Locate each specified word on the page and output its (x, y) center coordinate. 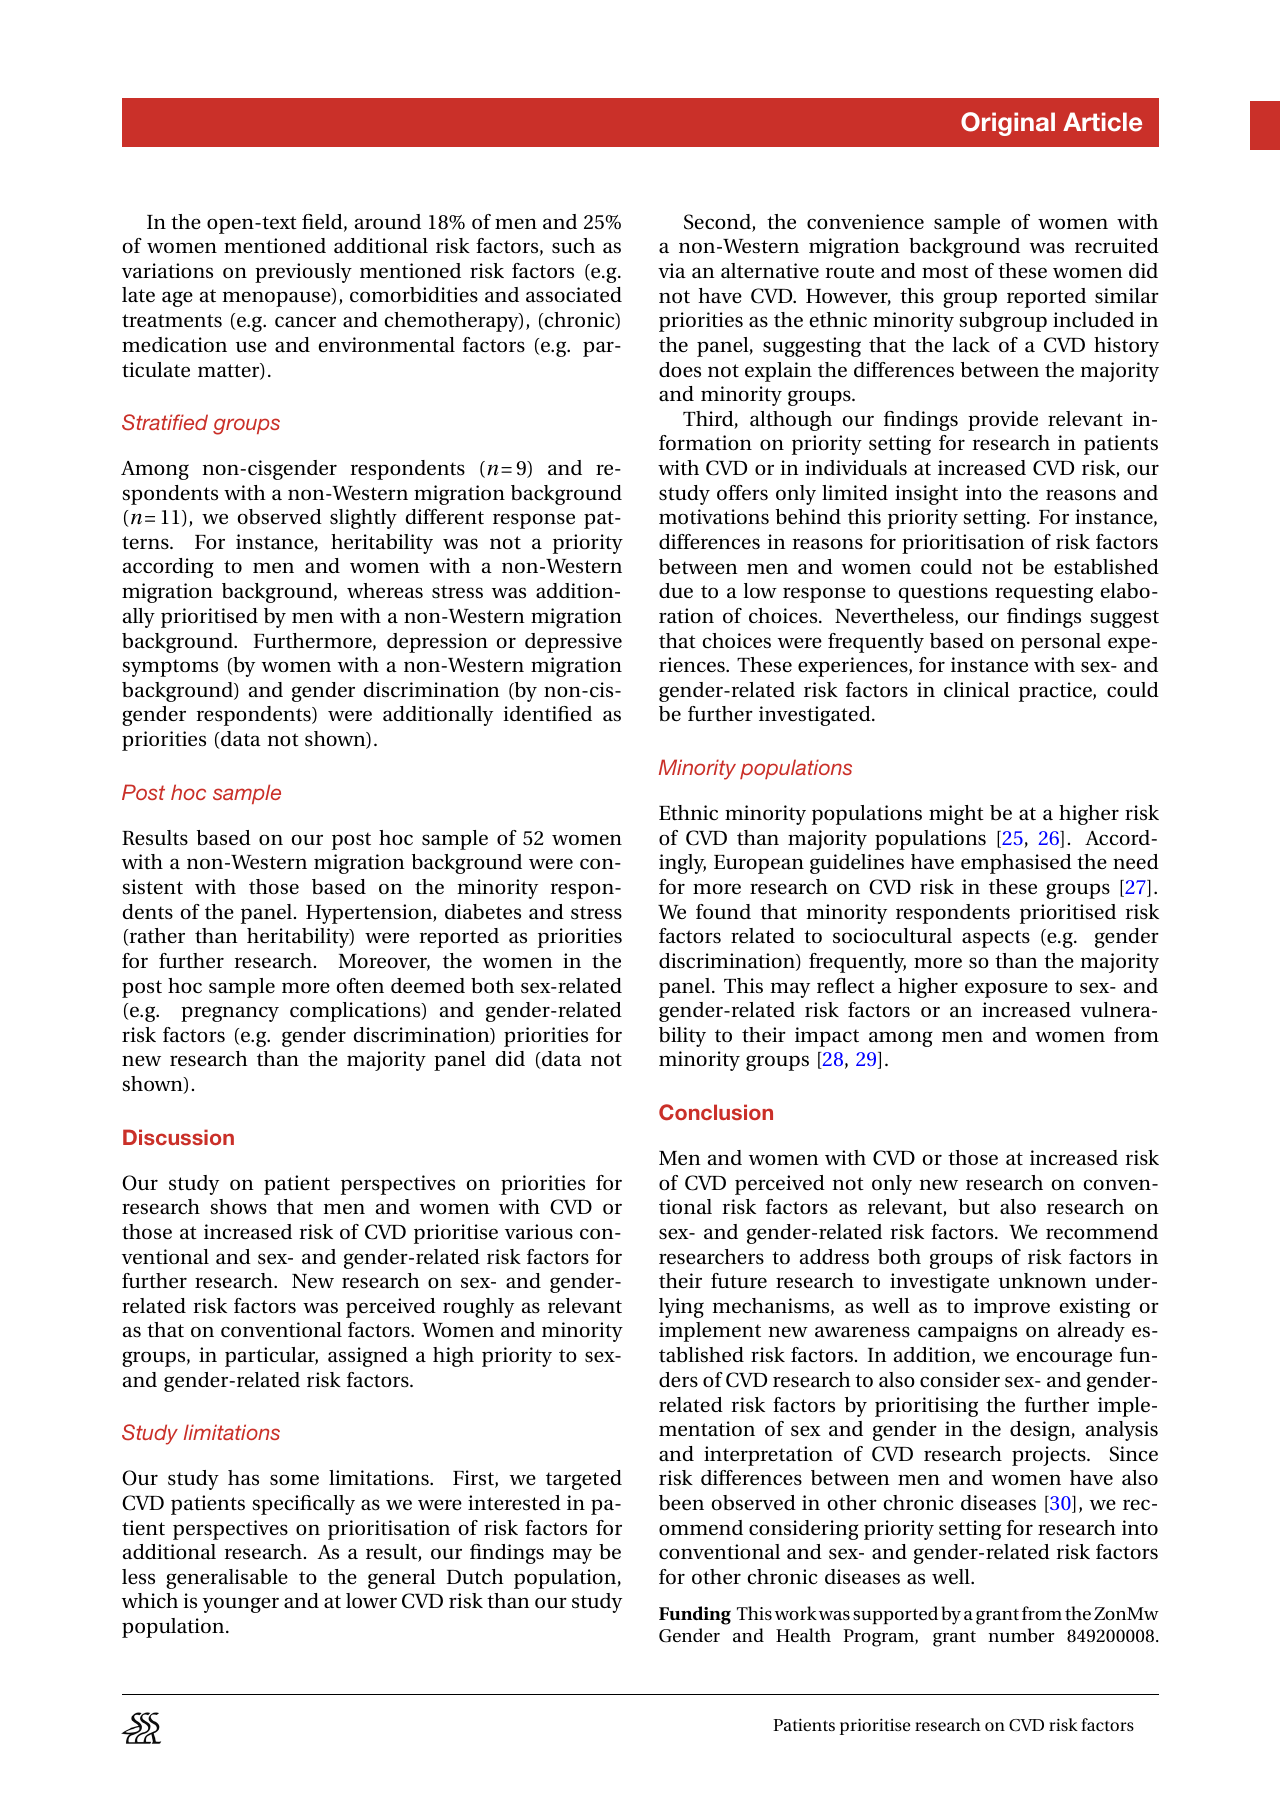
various (539, 1232)
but (974, 1207)
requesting (1044, 593)
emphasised (1016, 864)
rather (156, 937)
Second (718, 223)
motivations (714, 517)
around (387, 221)
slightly (363, 519)
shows (238, 1207)
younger (240, 1605)
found (723, 911)
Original (1008, 124)
